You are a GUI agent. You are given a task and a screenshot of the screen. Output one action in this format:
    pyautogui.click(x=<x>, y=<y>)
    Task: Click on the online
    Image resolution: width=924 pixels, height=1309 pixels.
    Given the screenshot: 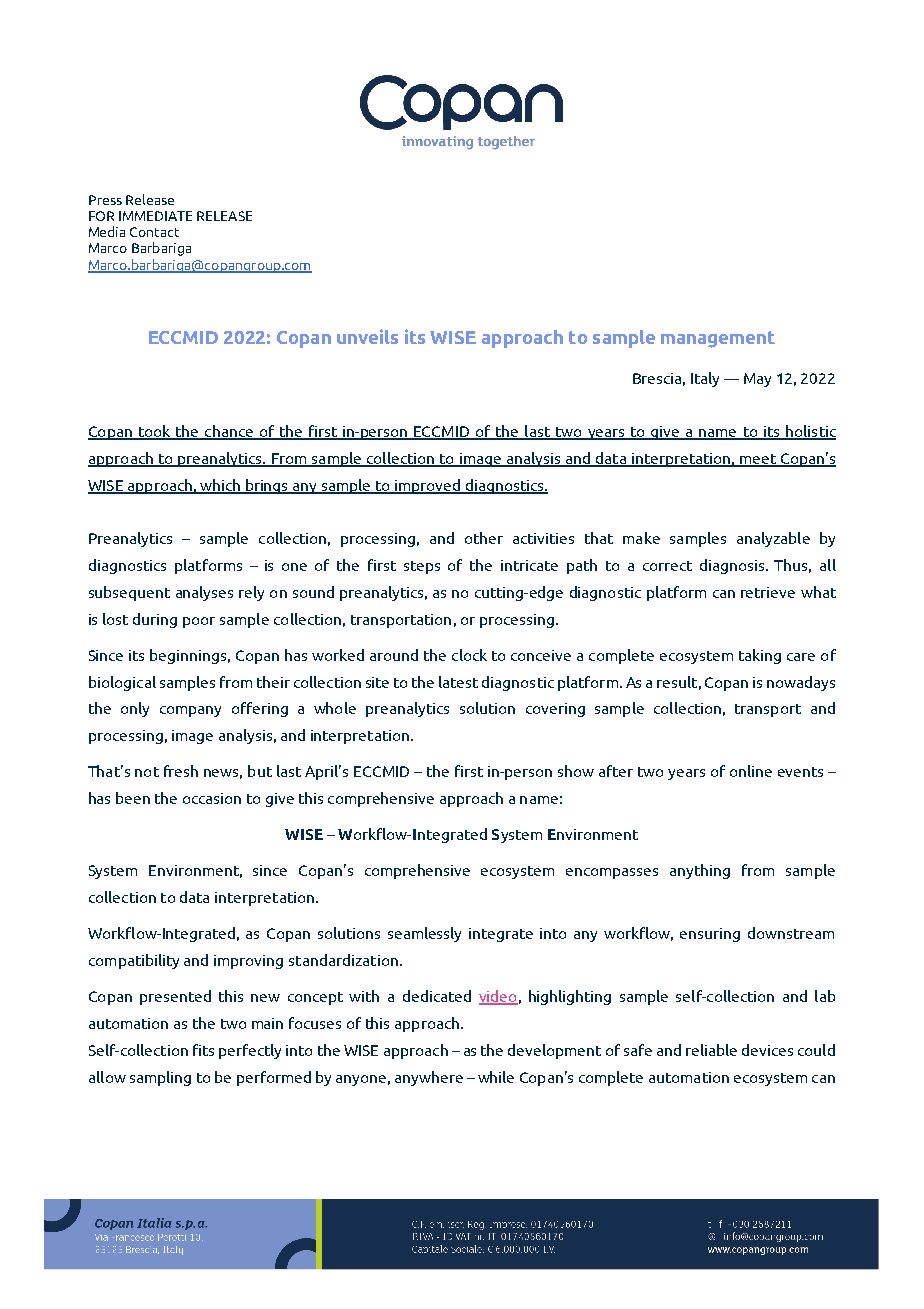 What is the action you would take?
    pyautogui.click(x=751, y=771)
